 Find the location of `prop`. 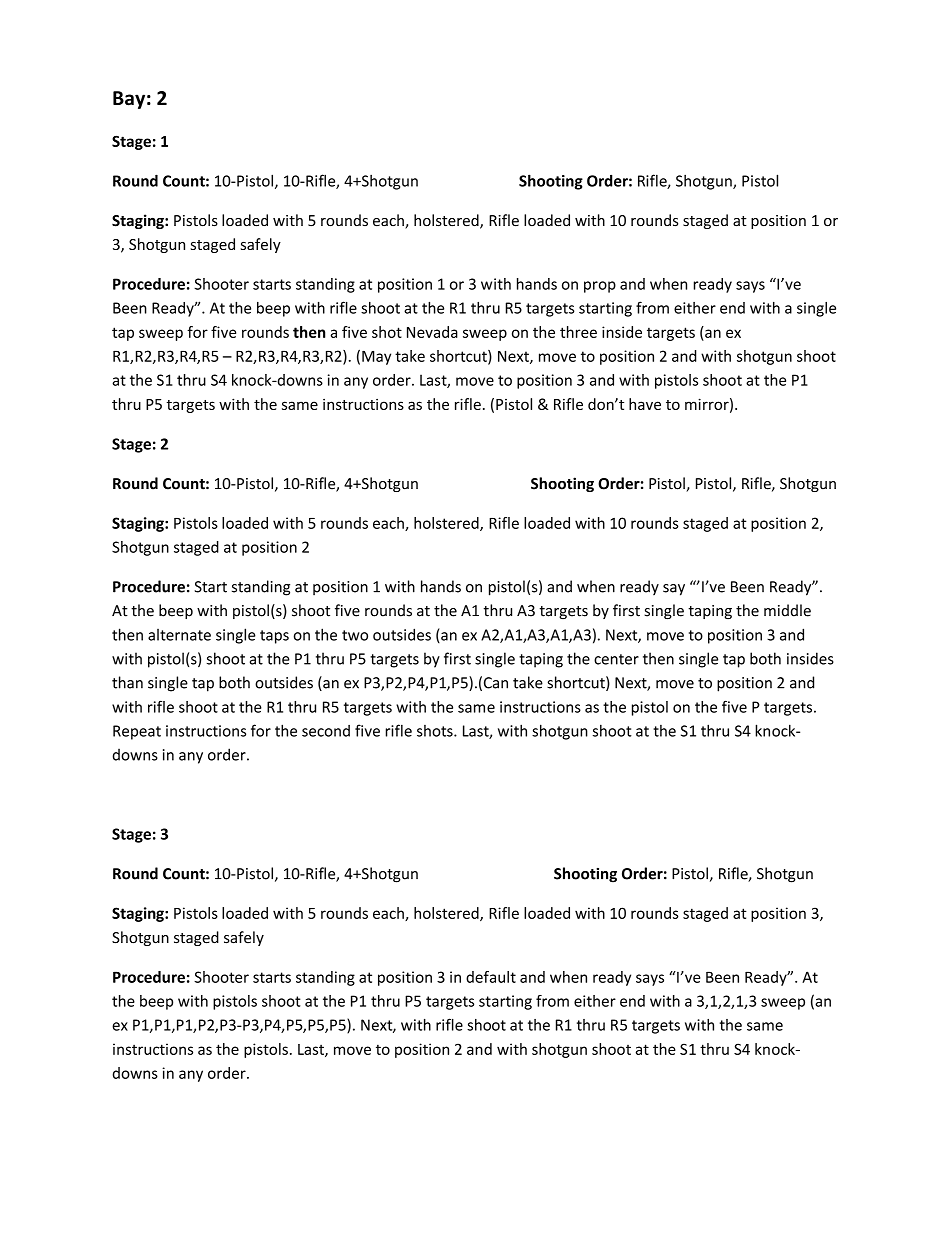

prop is located at coordinates (600, 287).
